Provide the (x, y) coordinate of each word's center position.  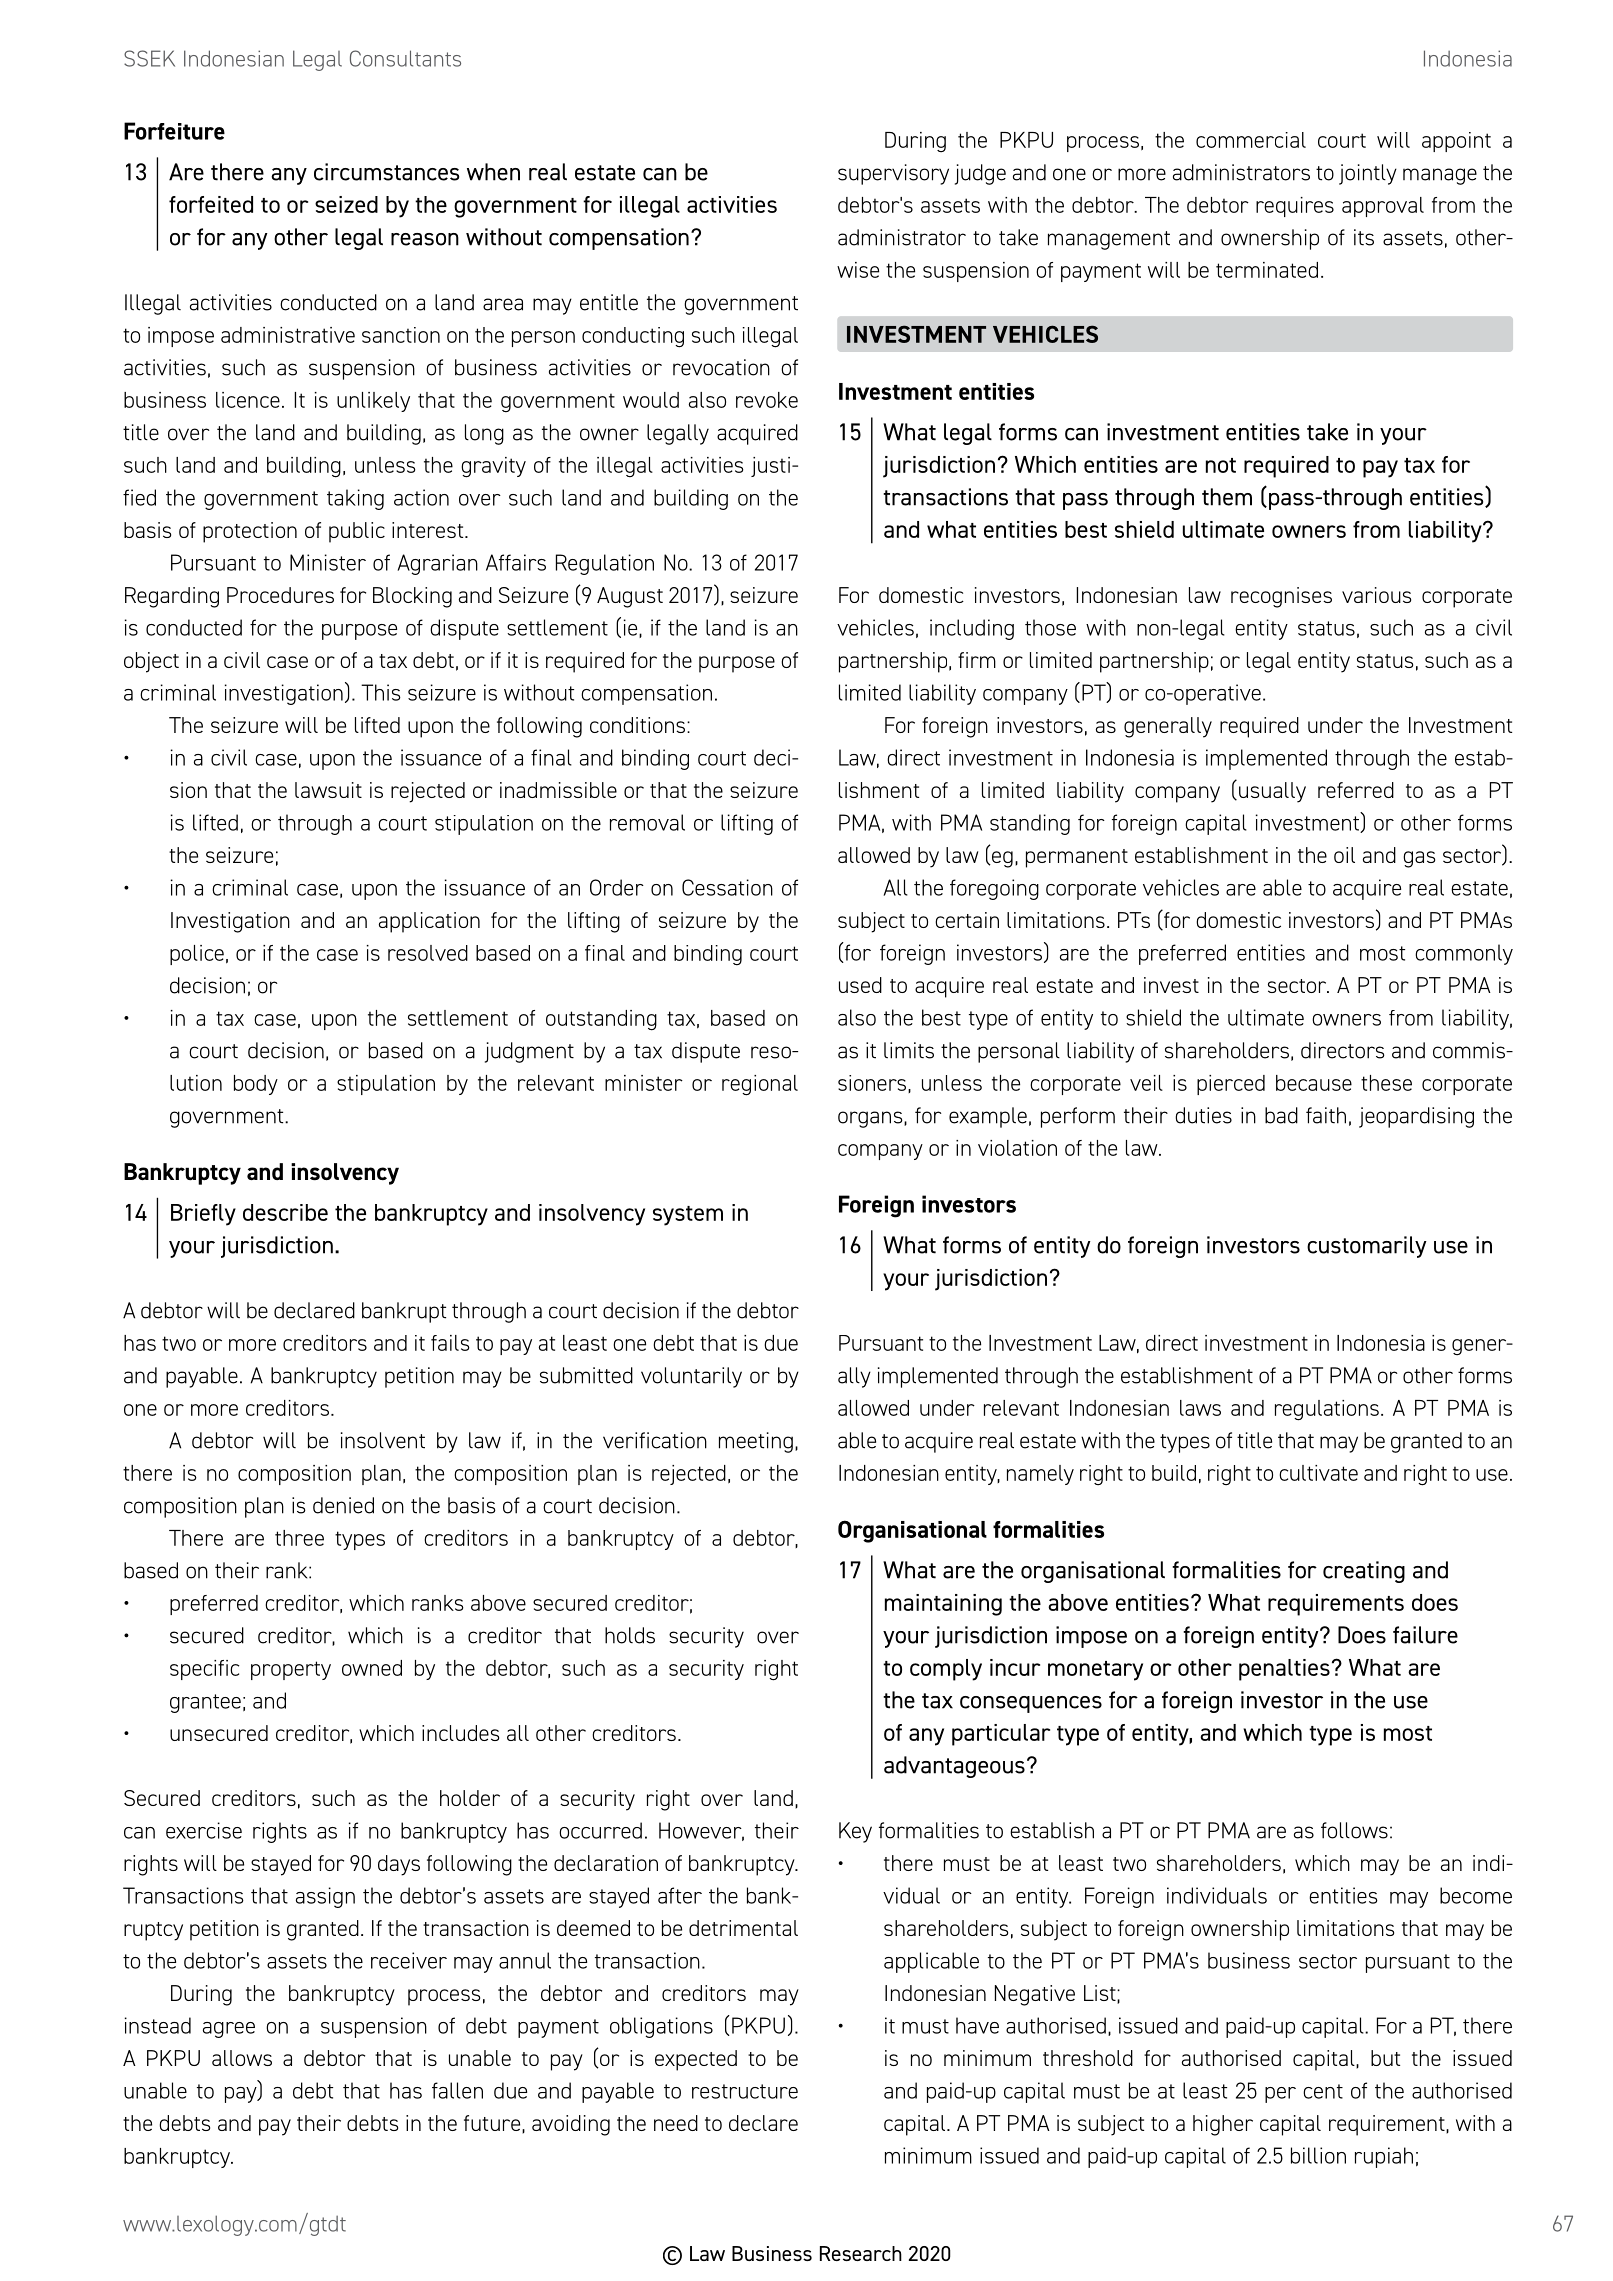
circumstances (386, 172)
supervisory (893, 174)
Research (861, 2253)
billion (1318, 2155)
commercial (1251, 140)
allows (242, 2058)
